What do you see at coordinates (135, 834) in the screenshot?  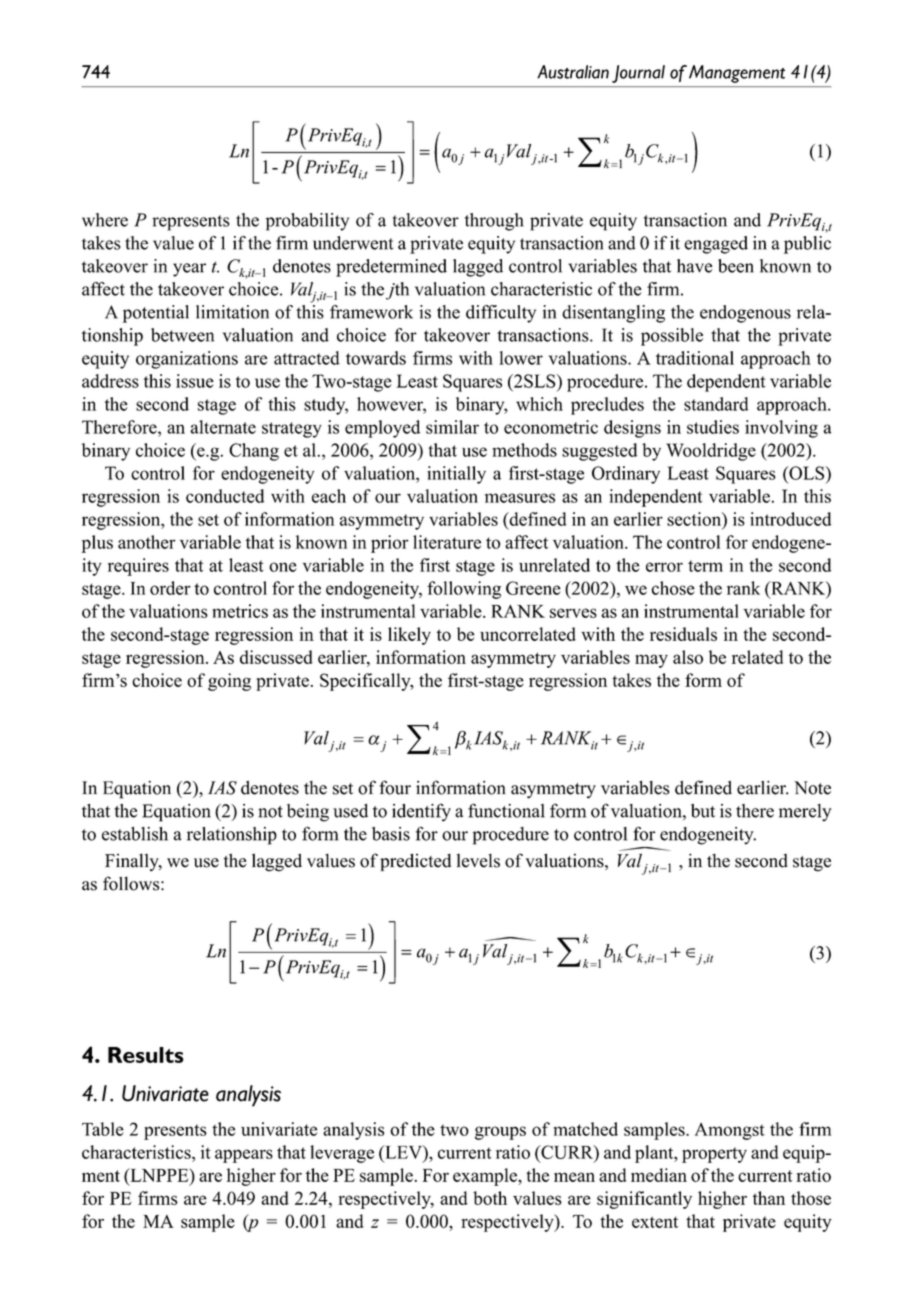 I see `establish` at bounding box center [135, 834].
